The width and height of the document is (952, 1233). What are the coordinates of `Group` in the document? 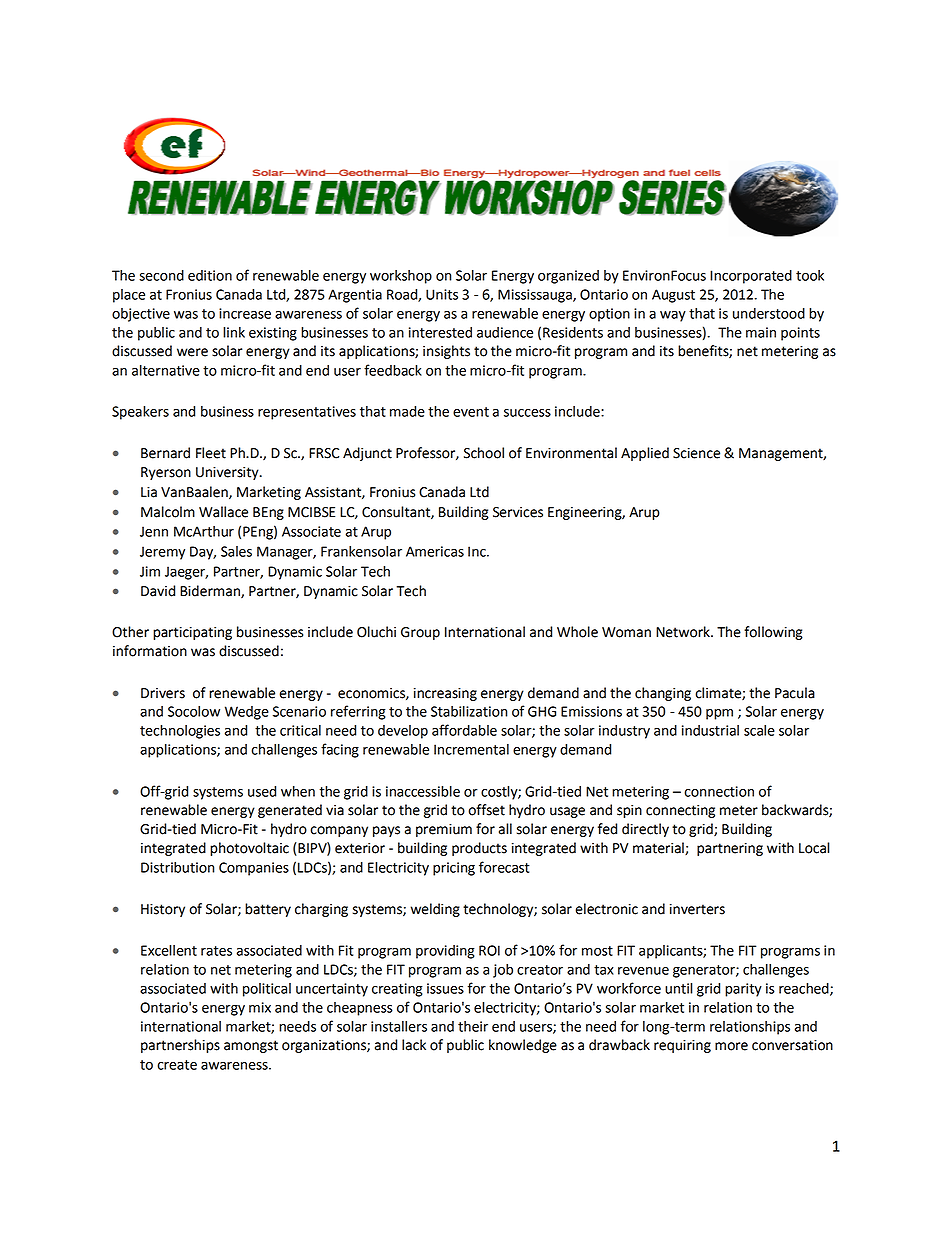 It's located at (420, 633).
